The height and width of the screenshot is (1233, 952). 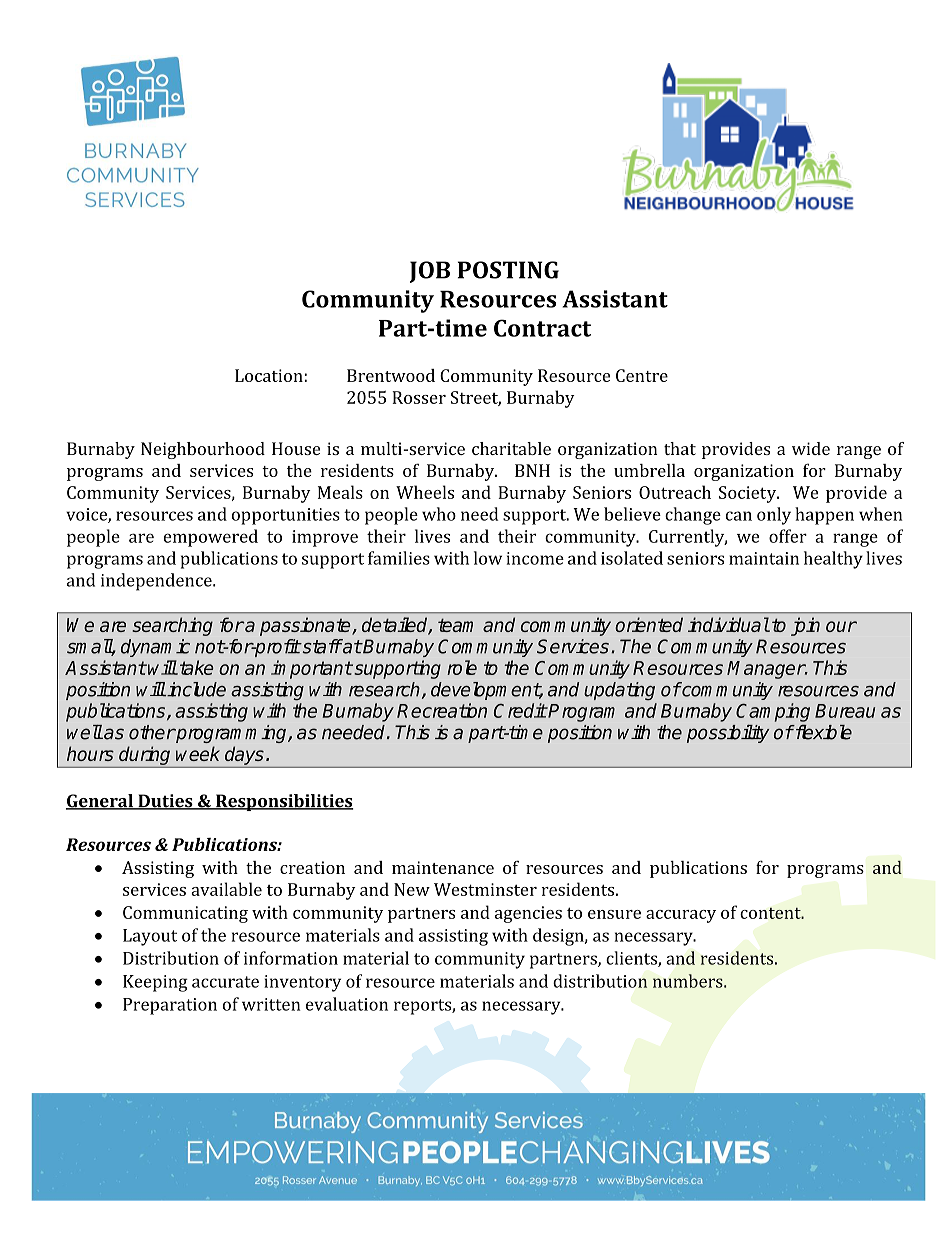 I want to click on role, so click(x=462, y=667).
